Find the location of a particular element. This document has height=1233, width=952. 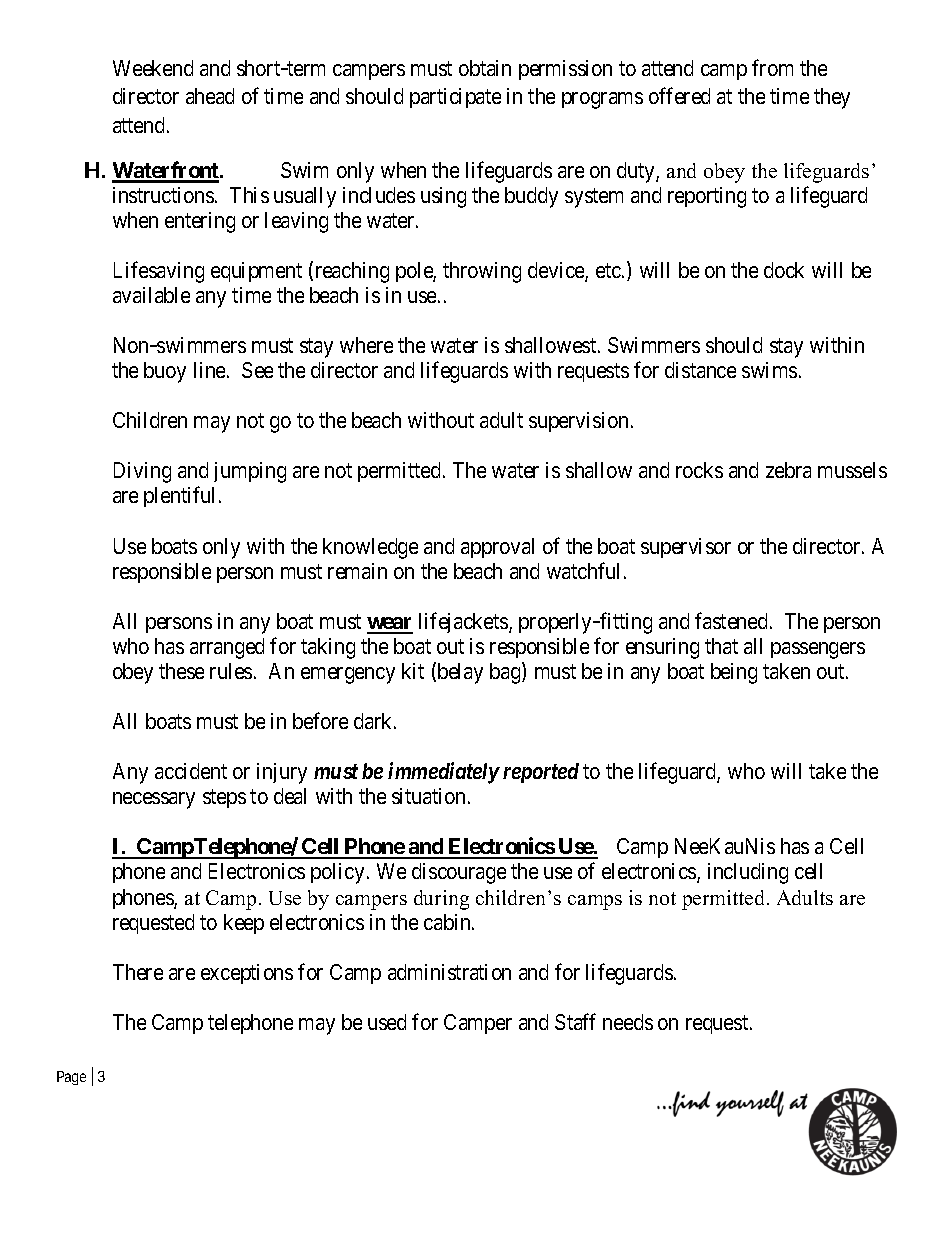

including is located at coordinates (748, 873).
